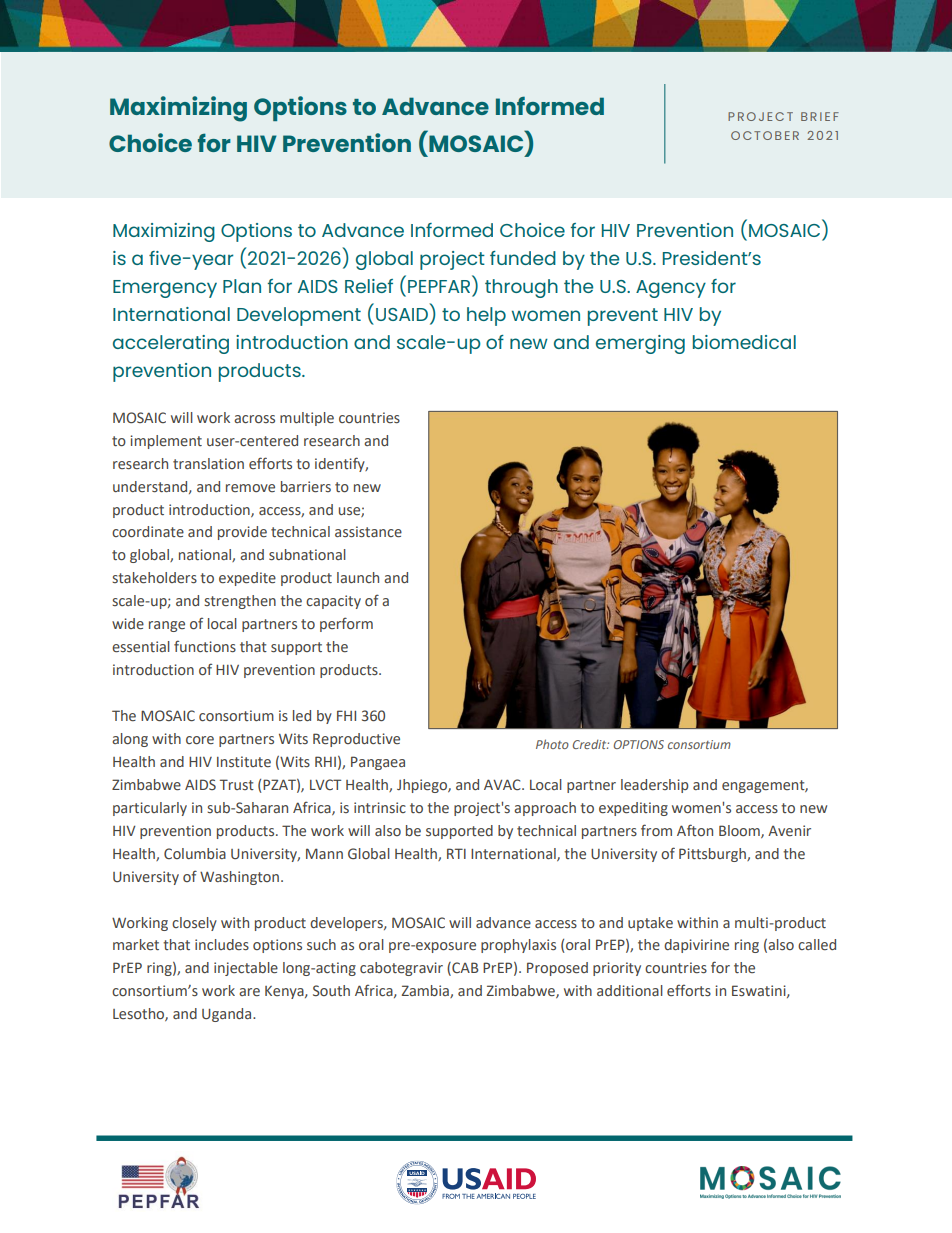 Image resolution: width=952 pixels, height=1233 pixels. Describe the element at coordinates (713, 855) in the screenshot. I see `Pittsburgh` at that location.
